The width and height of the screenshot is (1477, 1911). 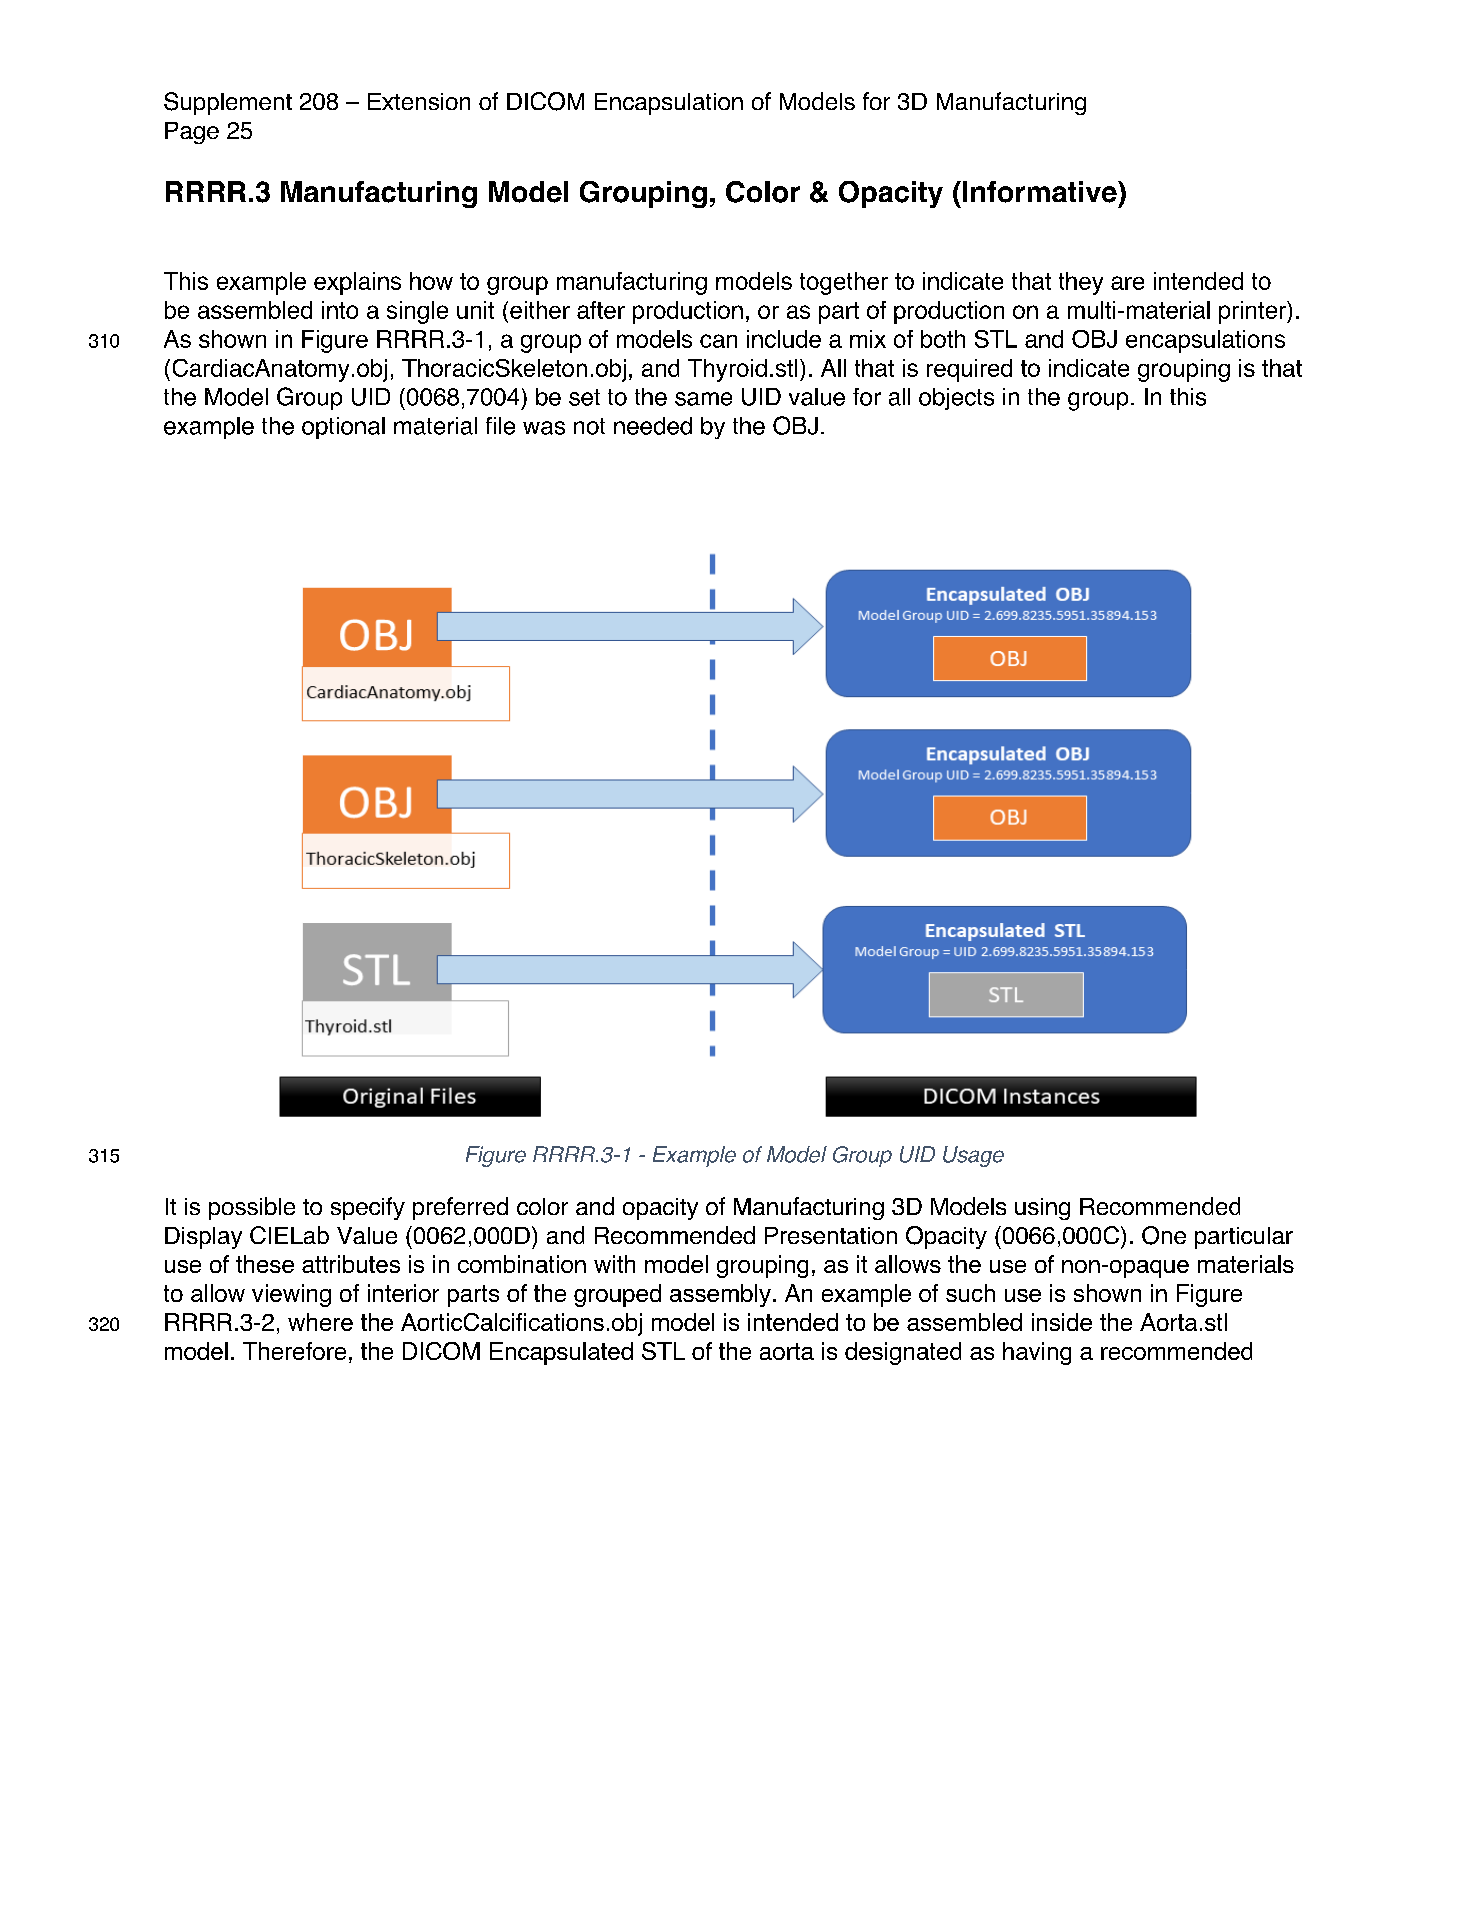 What do you see at coordinates (500, 426) in the screenshot?
I see `file` at bounding box center [500, 426].
